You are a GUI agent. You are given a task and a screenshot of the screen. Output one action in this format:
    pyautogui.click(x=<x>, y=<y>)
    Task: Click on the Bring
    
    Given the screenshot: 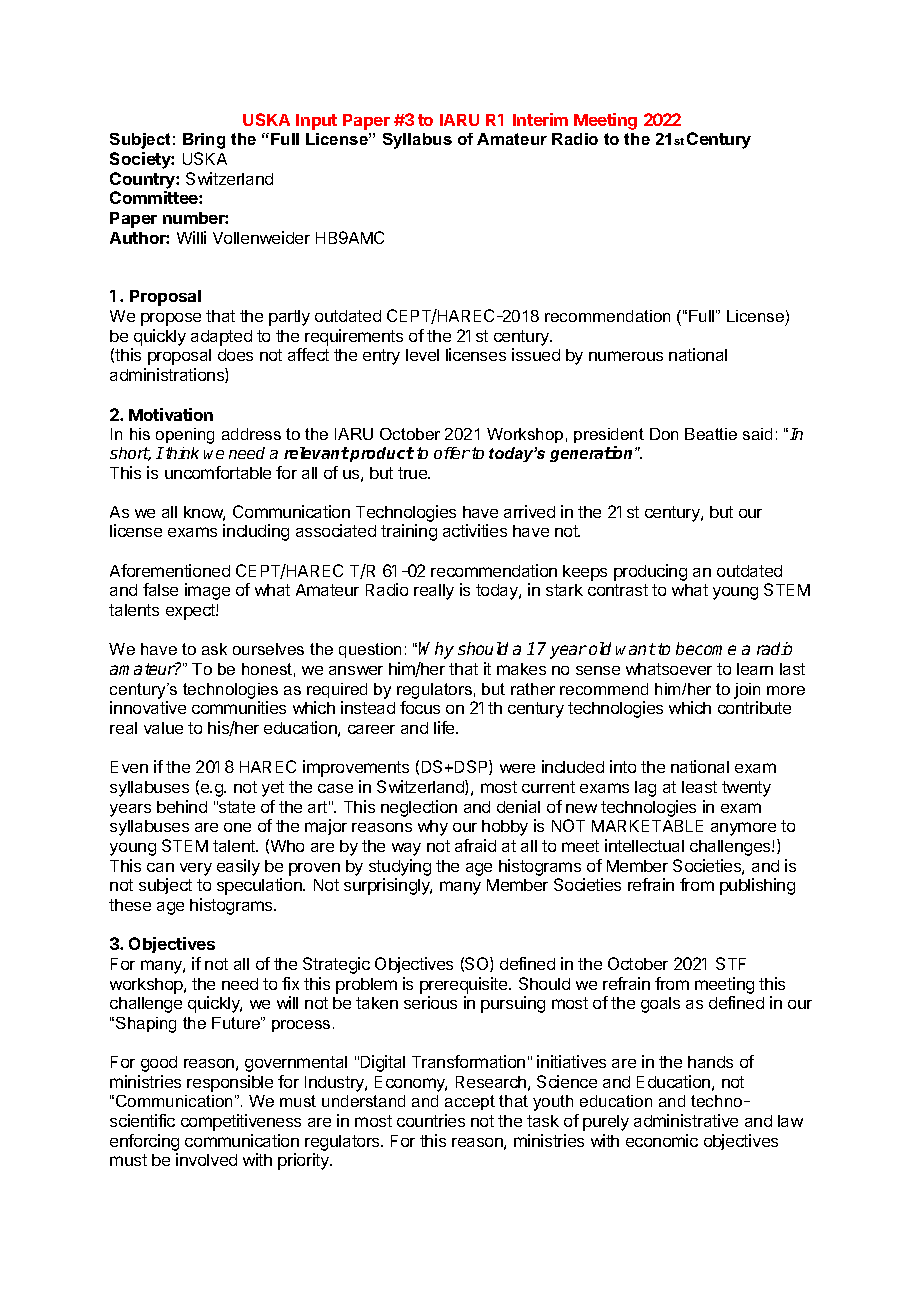 What is the action you would take?
    pyautogui.click(x=204, y=141)
